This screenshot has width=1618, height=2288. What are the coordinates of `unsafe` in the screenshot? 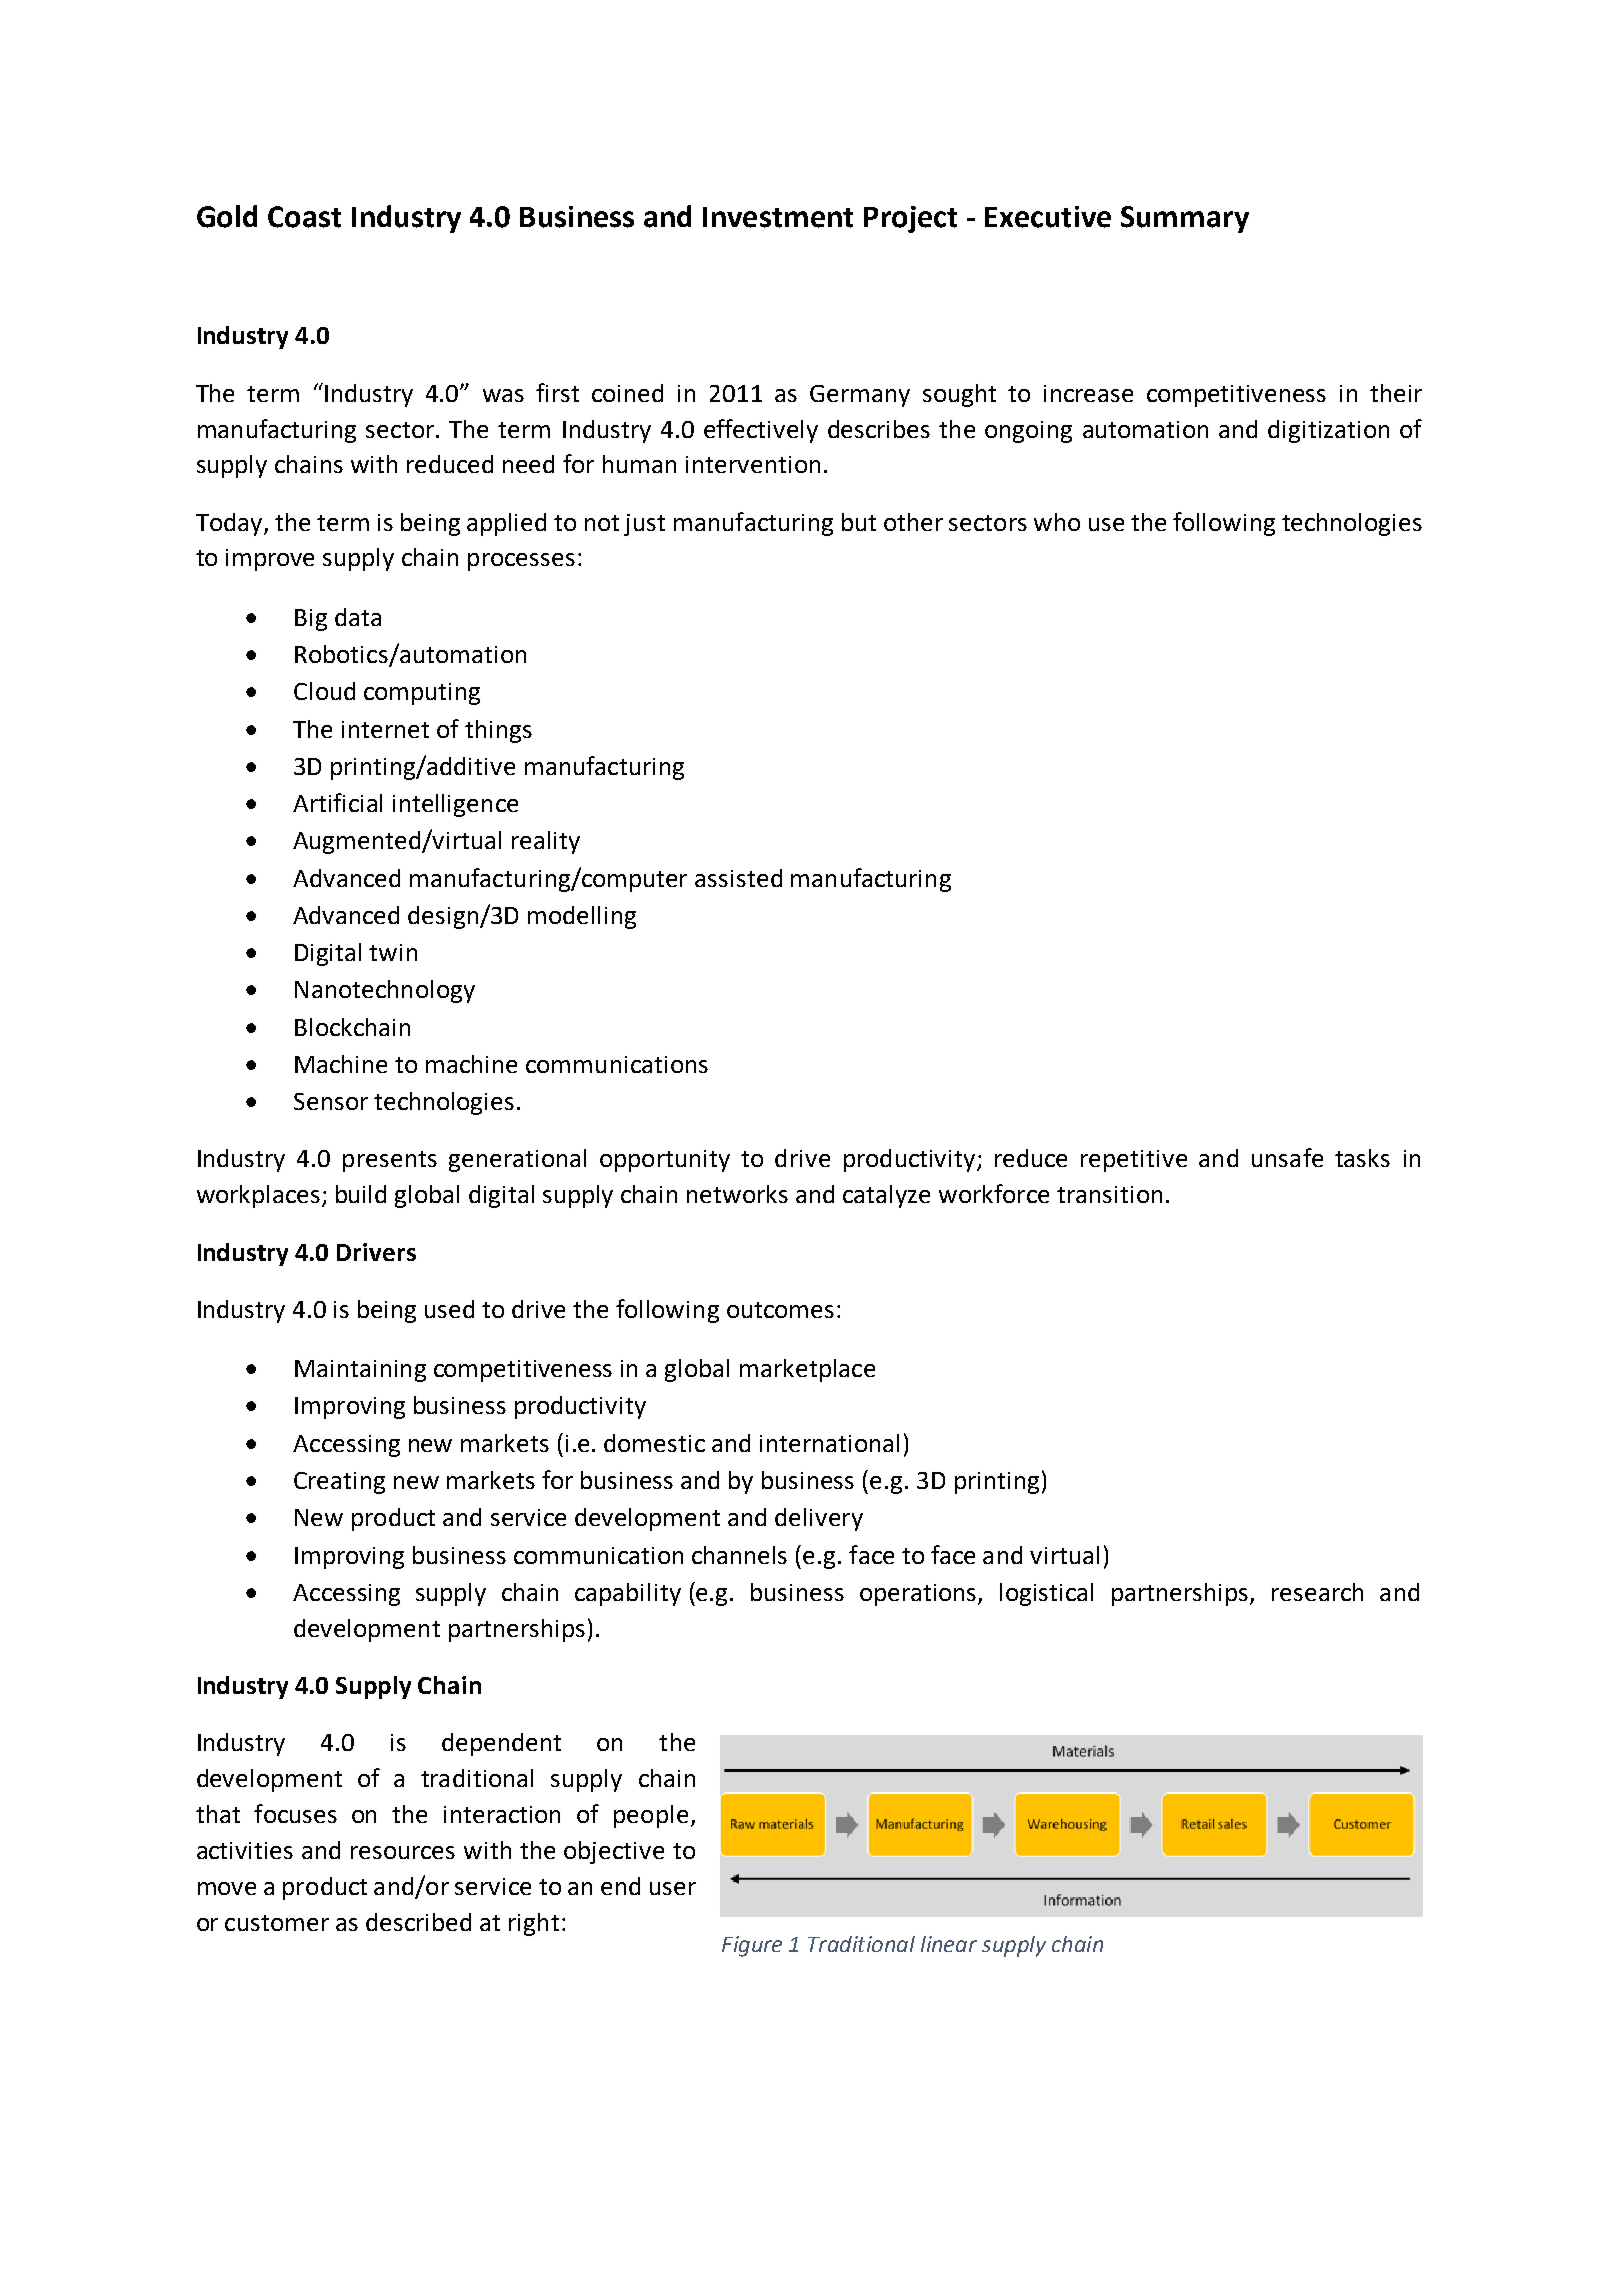 It's located at (1287, 1157).
